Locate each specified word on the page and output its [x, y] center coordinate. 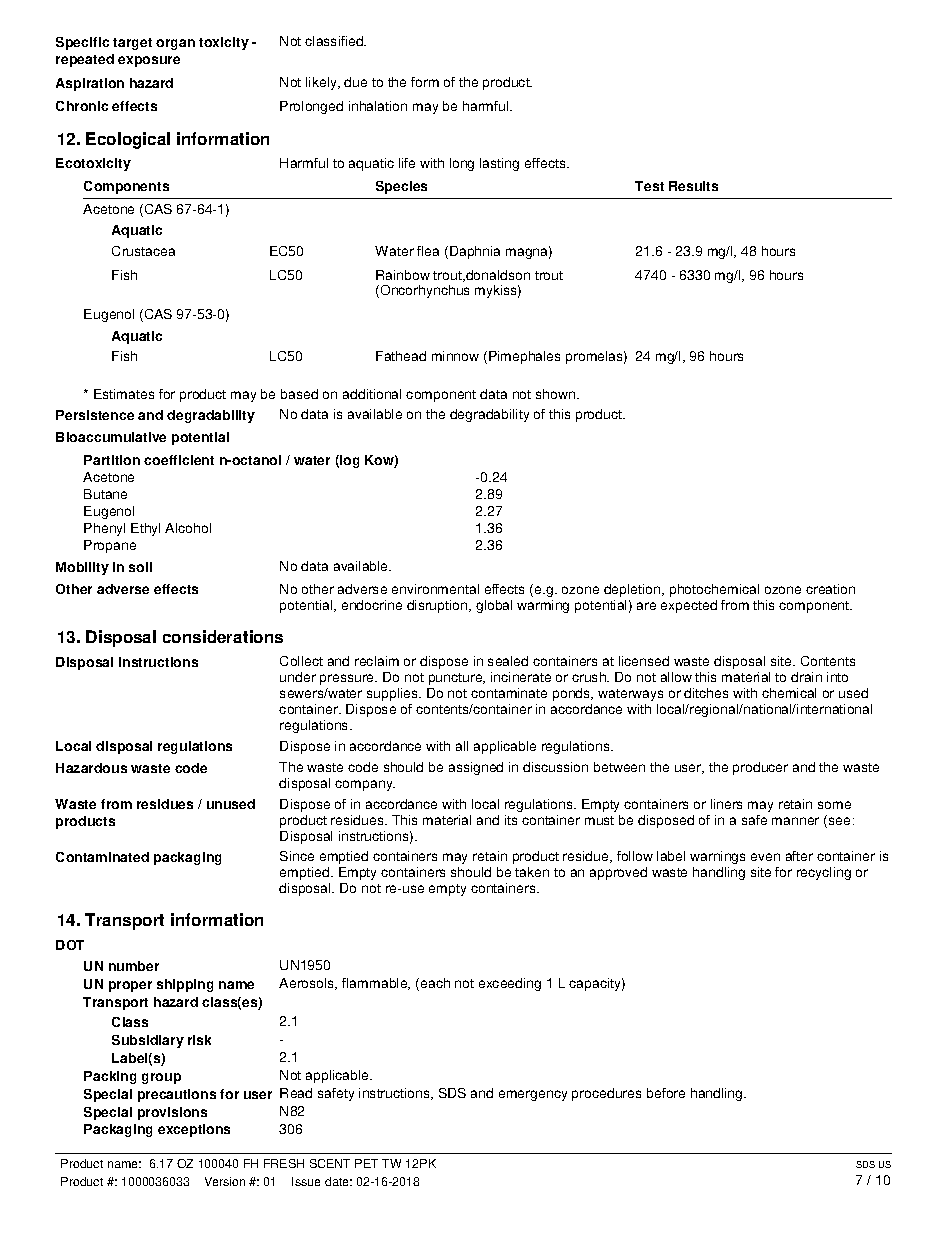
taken [532, 872]
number [134, 966]
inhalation [378, 106]
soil [140, 567]
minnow [455, 356]
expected [689, 606]
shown [555, 394]
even [765, 857]
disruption [438, 606]
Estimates [124, 394]
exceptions [194, 1130]
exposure [149, 61]
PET [366, 1163]
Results [693, 186]
